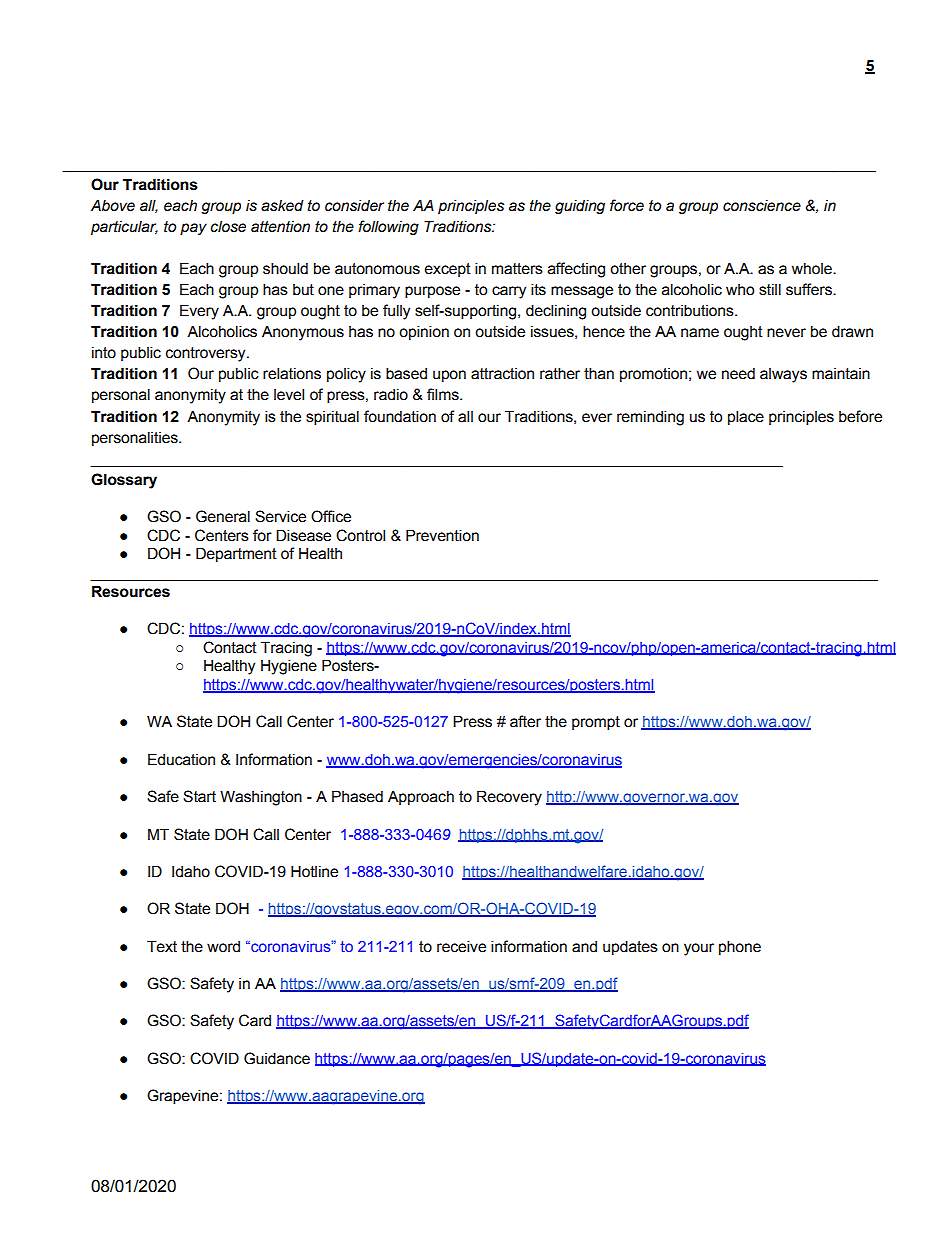  I want to click on after, so click(525, 721).
